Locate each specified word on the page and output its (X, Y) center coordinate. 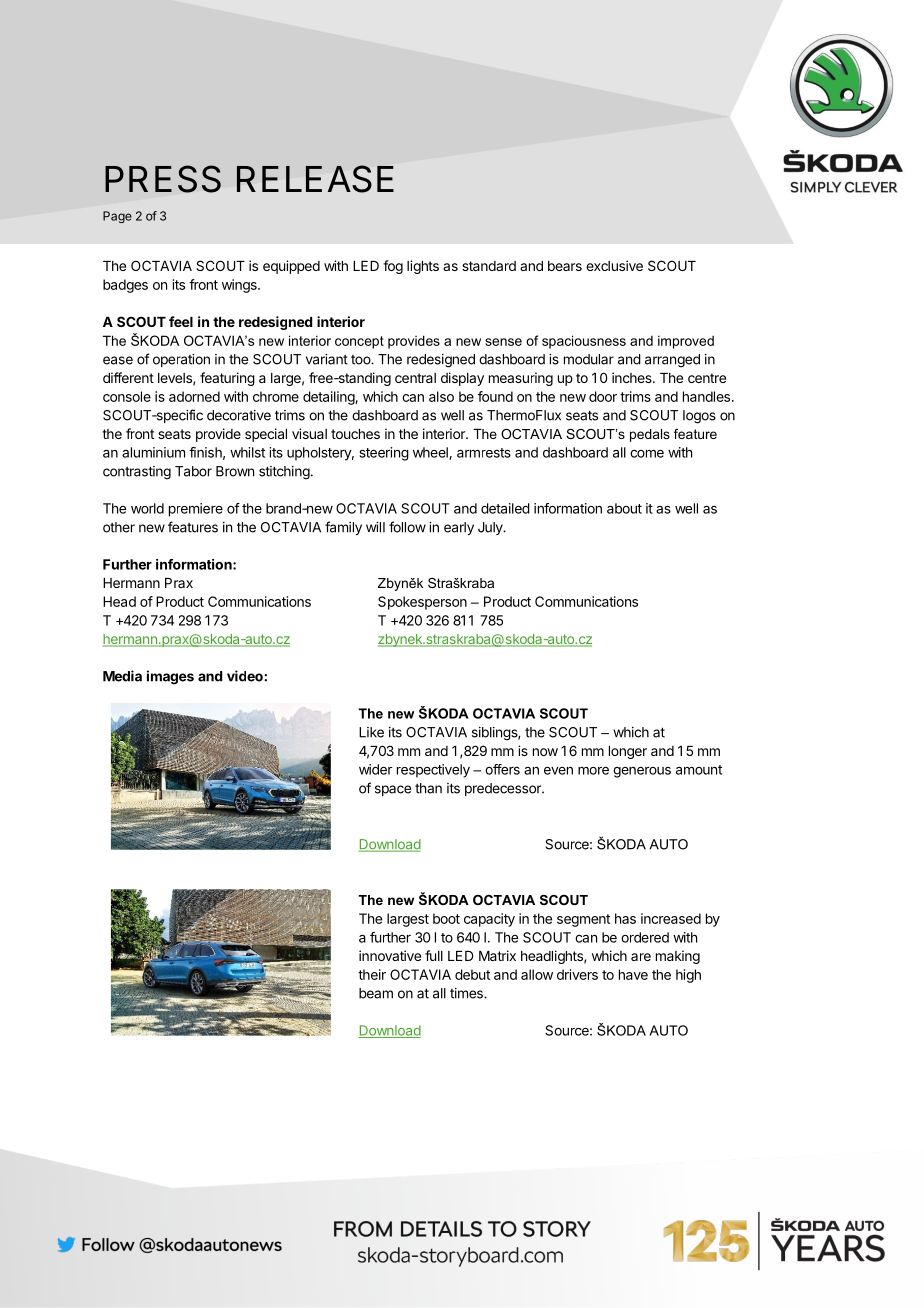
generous (642, 772)
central (415, 378)
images (170, 677)
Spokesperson (422, 603)
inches (633, 377)
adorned (194, 396)
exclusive (614, 265)
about (624, 508)
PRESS (163, 179)
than (428, 788)
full (434, 955)
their (372, 974)
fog (393, 267)
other (119, 527)
